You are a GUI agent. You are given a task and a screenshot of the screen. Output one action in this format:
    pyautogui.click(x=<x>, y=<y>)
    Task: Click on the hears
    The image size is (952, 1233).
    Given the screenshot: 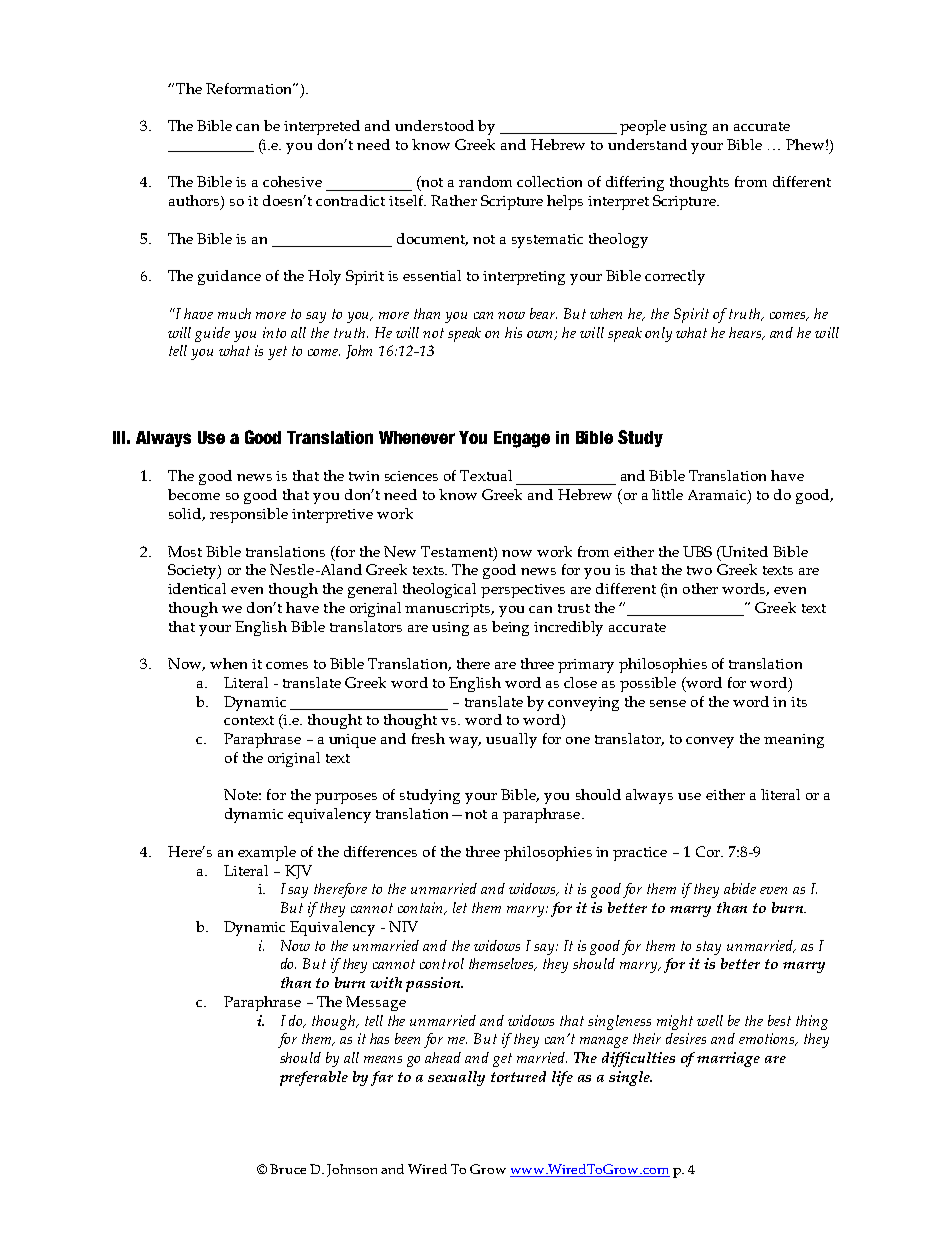 What is the action you would take?
    pyautogui.click(x=747, y=333)
